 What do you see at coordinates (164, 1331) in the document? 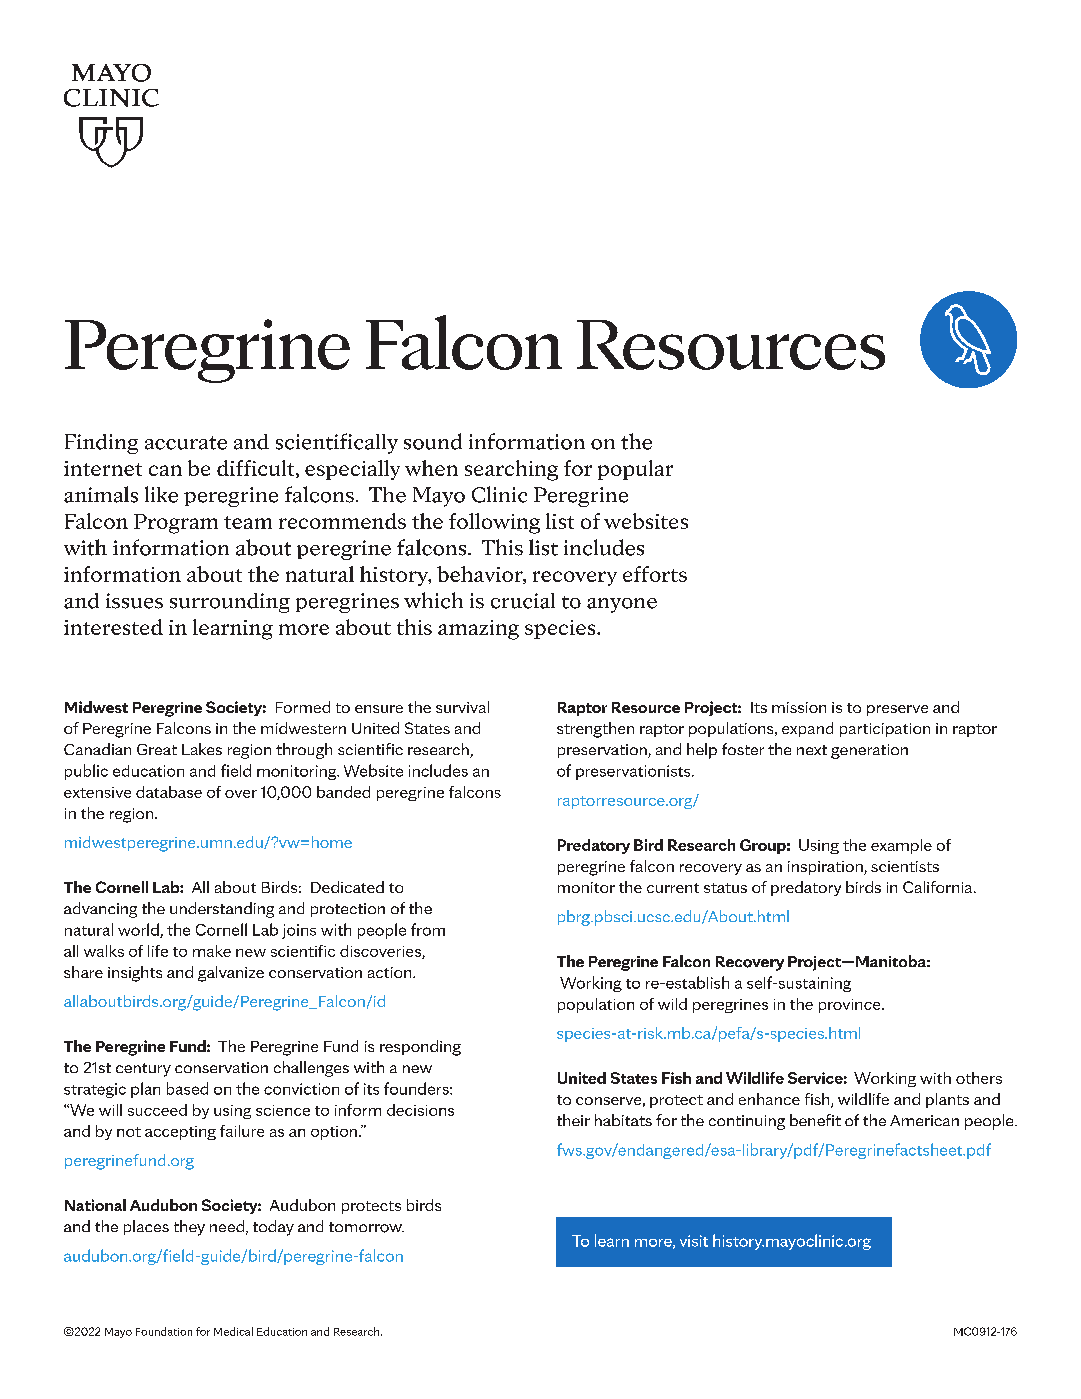
I see `Foundation` at bounding box center [164, 1331].
